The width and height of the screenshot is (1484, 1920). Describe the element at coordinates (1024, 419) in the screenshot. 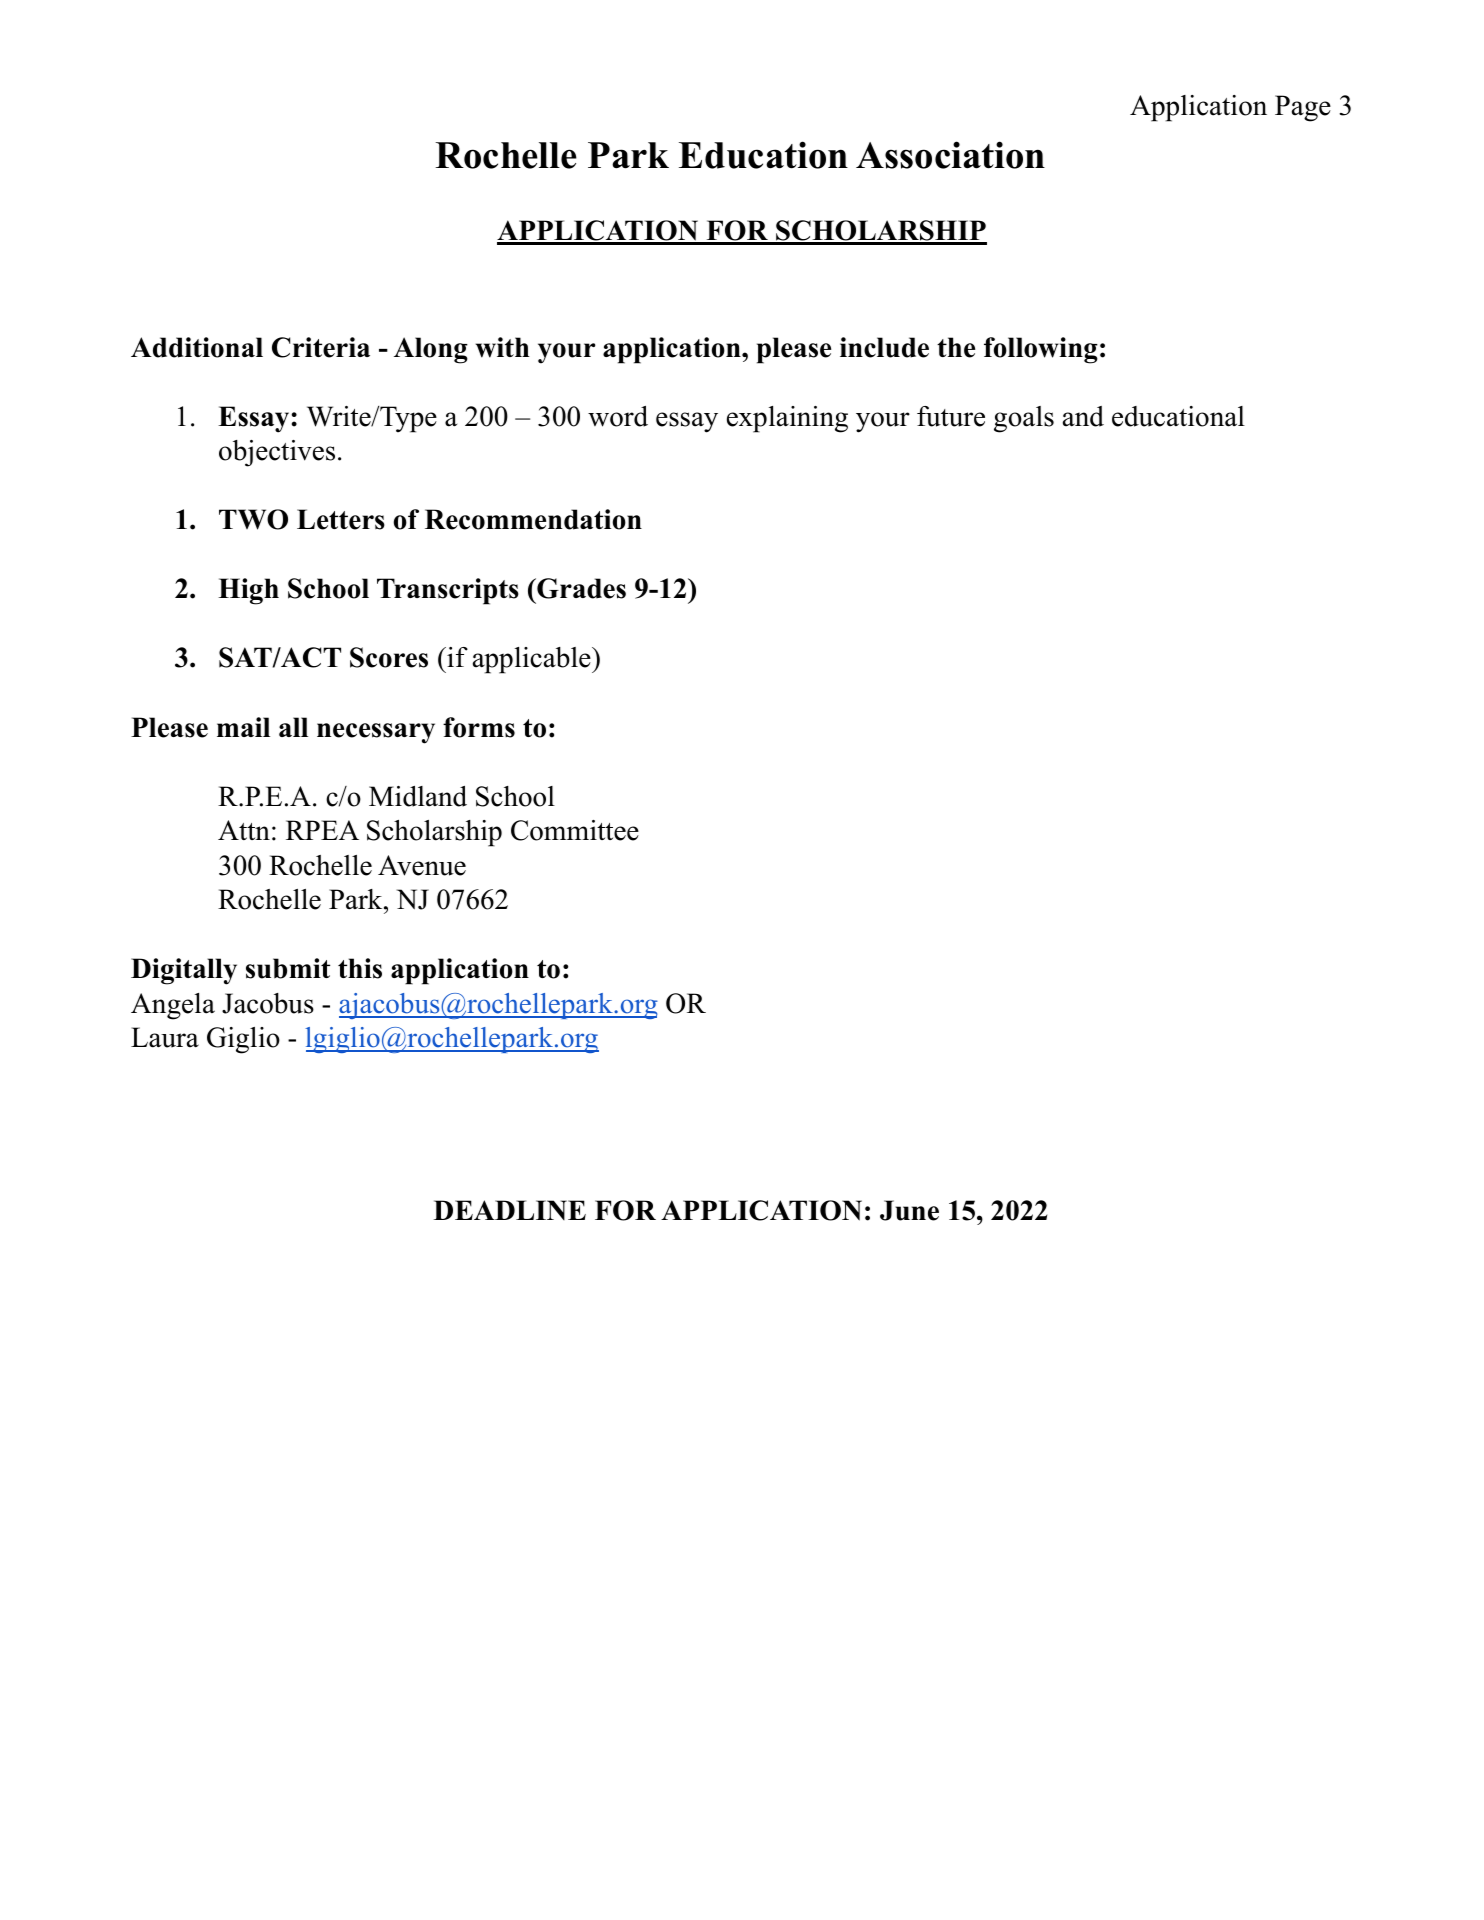

I see `goals` at that location.
